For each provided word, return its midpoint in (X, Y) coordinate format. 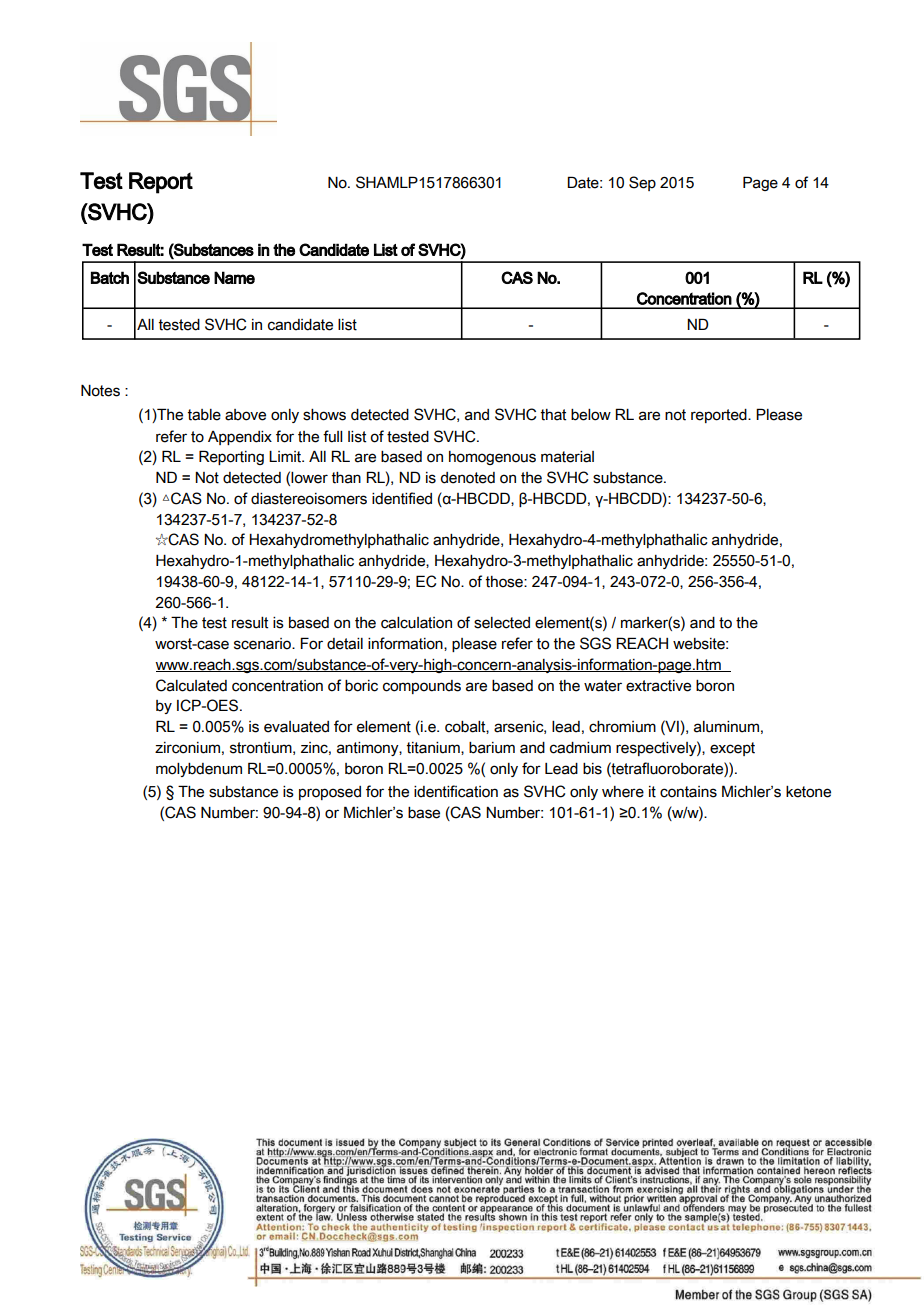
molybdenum (199, 770)
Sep (642, 183)
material (567, 457)
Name (234, 277)
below (591, 415)
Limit (286, 457)
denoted (468, 478)
